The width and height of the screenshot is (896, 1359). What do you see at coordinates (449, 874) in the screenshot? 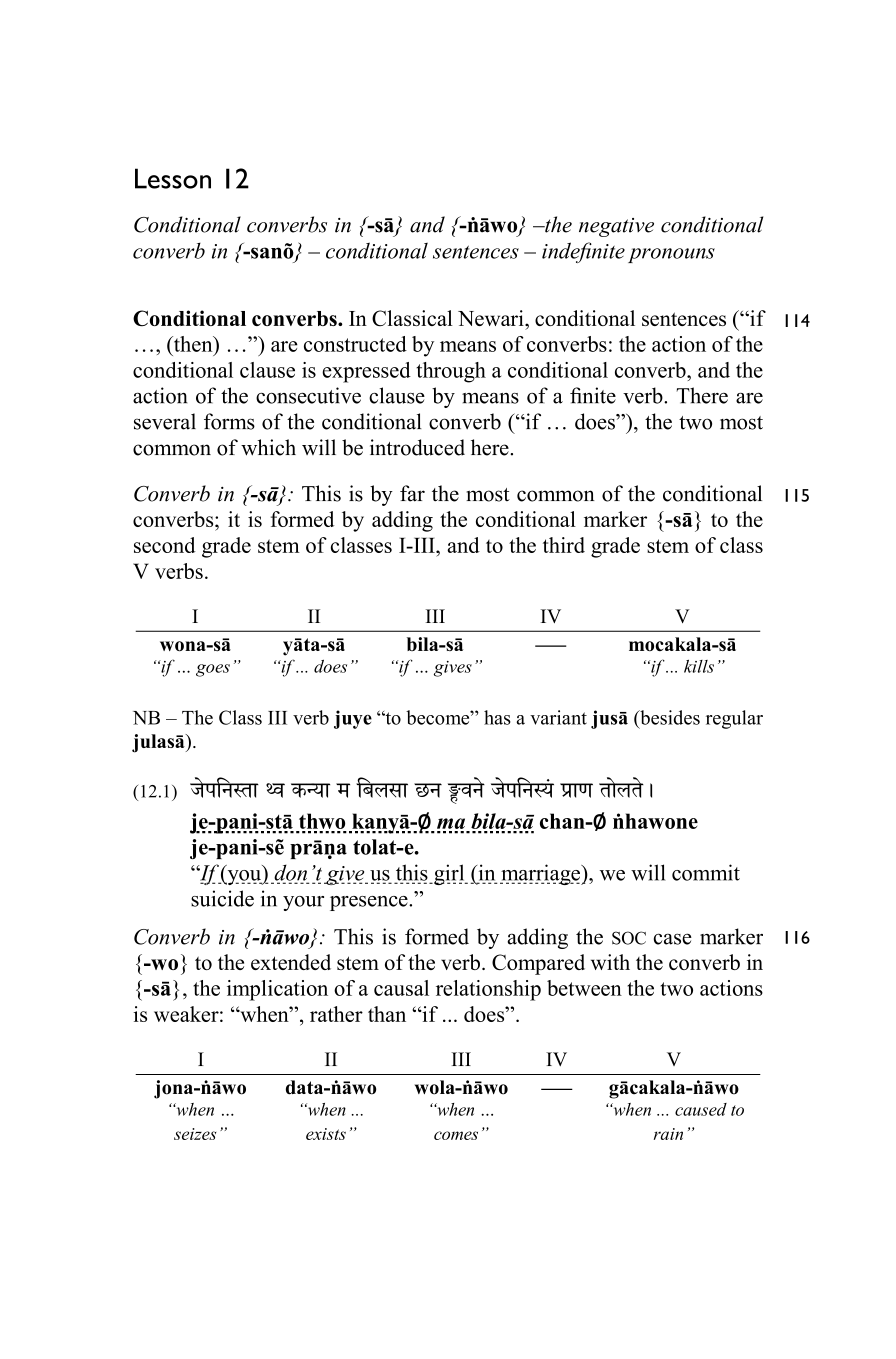
I see `girl` at bounding box center [449, 874].
